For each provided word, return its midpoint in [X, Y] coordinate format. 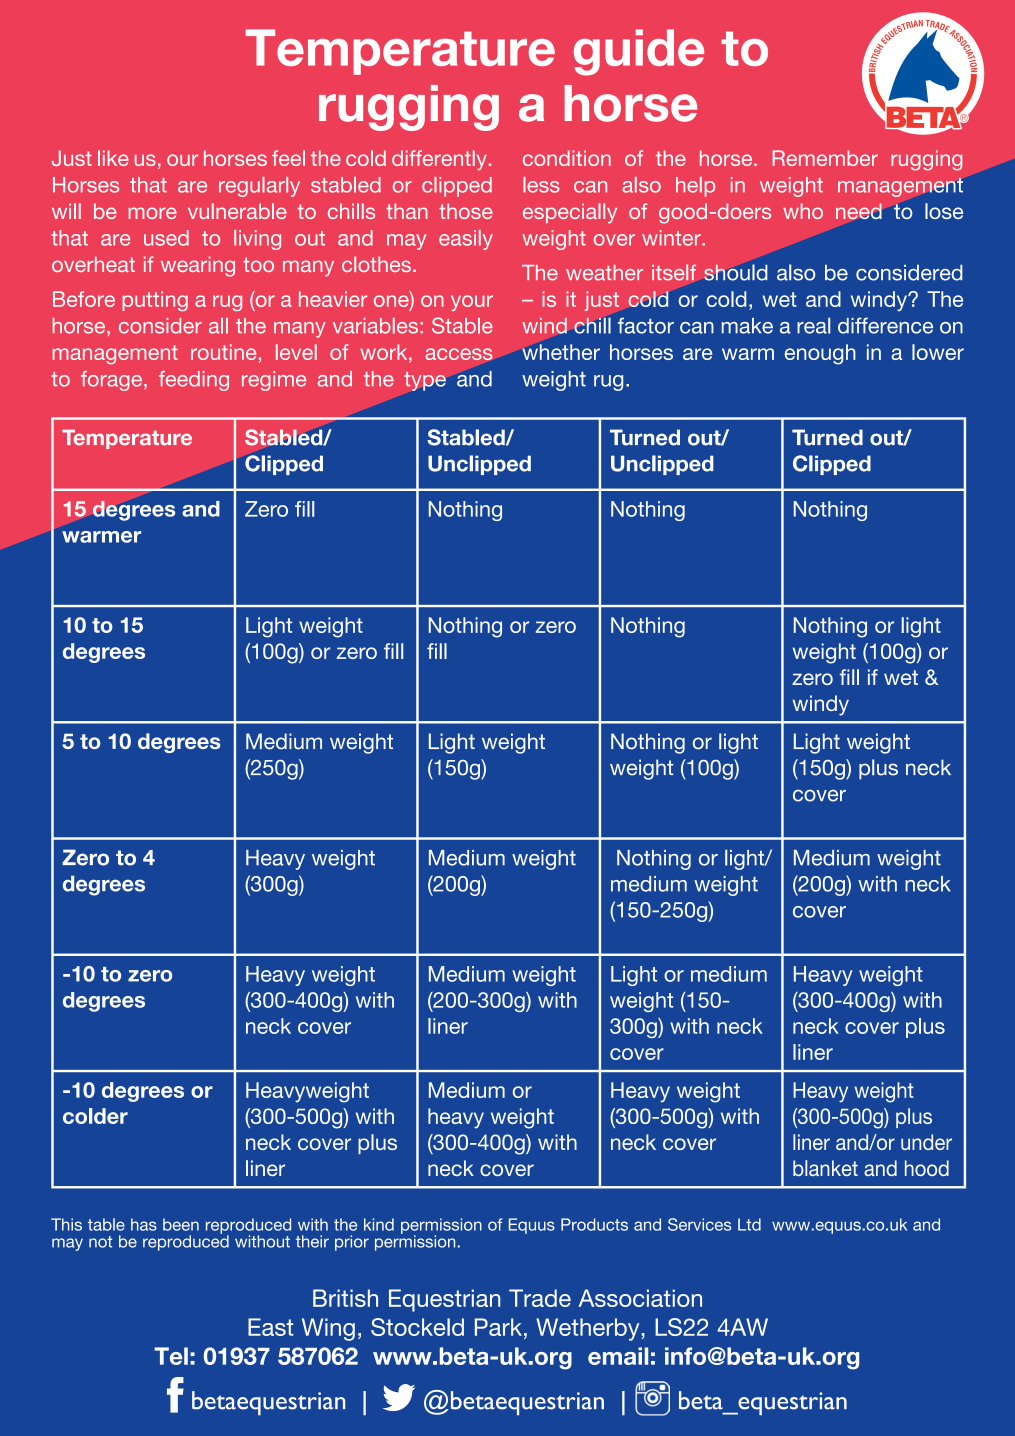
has [144, 1224]
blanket [825, 1168]
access [459, 354]
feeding [194, 381]
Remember [825, 158]
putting [155, 301]
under [926, 1142]
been [181, 1224]
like [113, 158]
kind [379, 1224]
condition [567, 158]
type [425, 381]
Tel [171, 1356]
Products [594, 1224]
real [813, 326]
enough [820, 354]
